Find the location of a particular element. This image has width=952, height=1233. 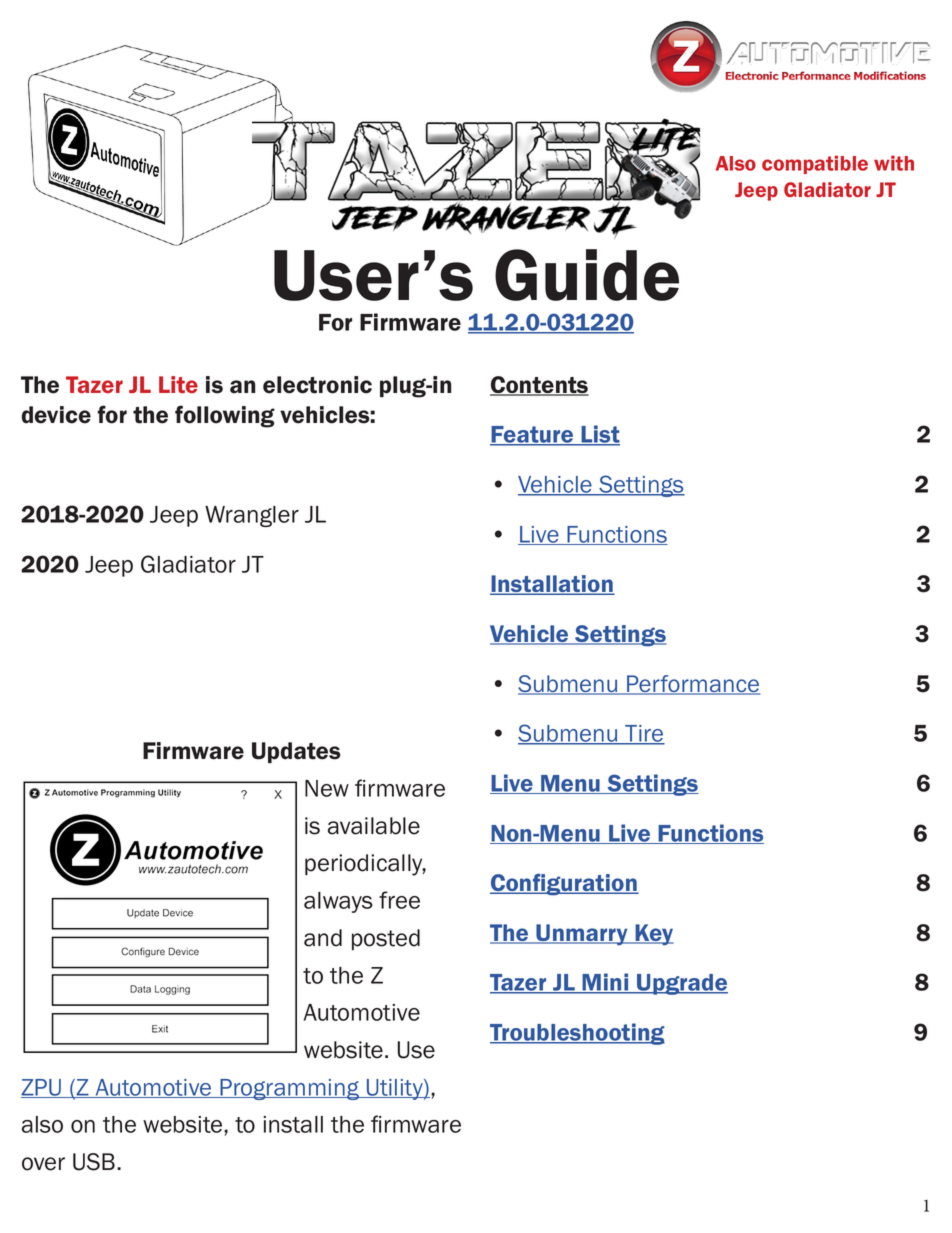

compatible is located at coordinates (815, 164).
